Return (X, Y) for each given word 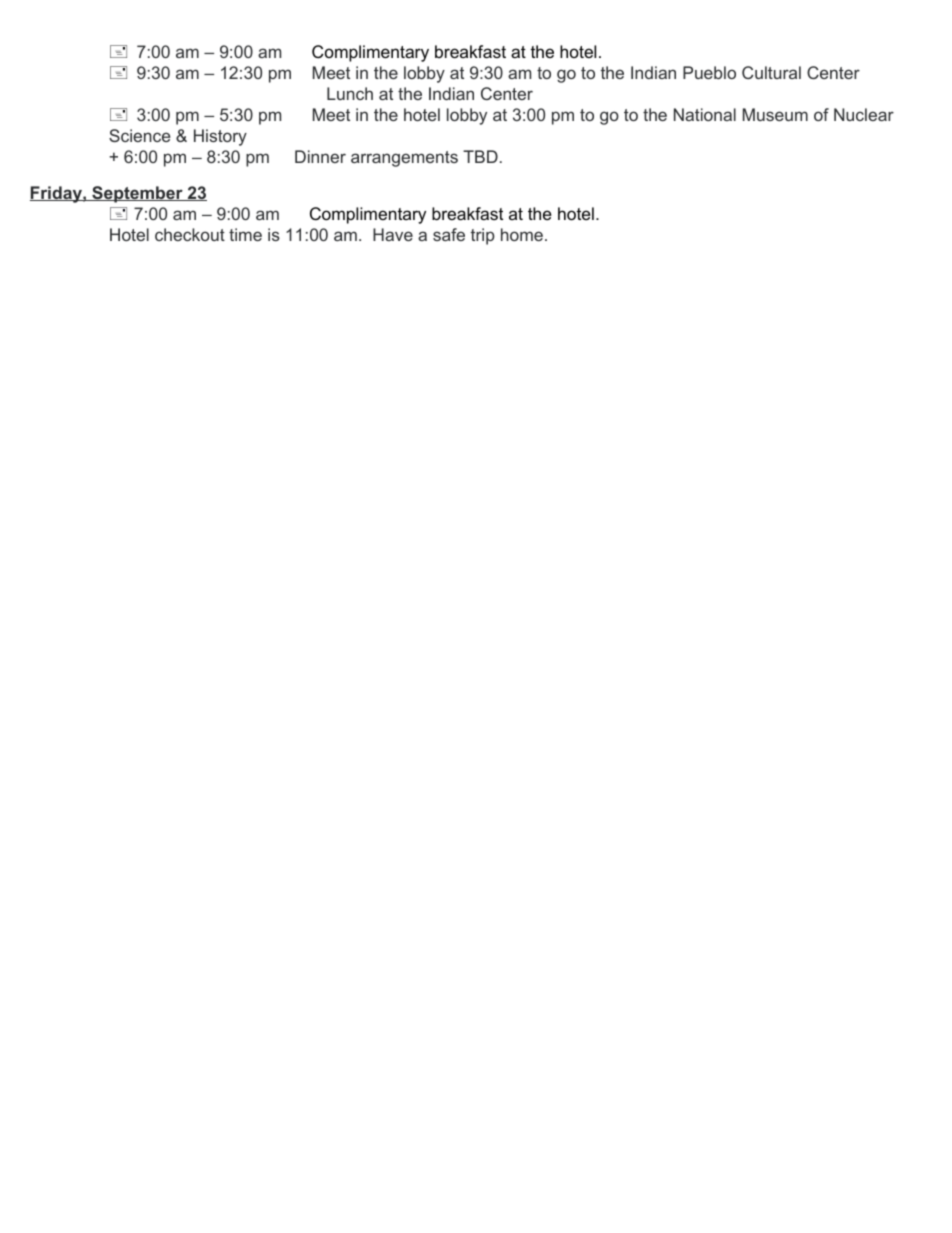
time (245, 234)
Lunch (350, 93)
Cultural (771, 72)
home (522, 234)
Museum (775, 114)
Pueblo (709, 72)
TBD (480, 156)
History (220, 137)
